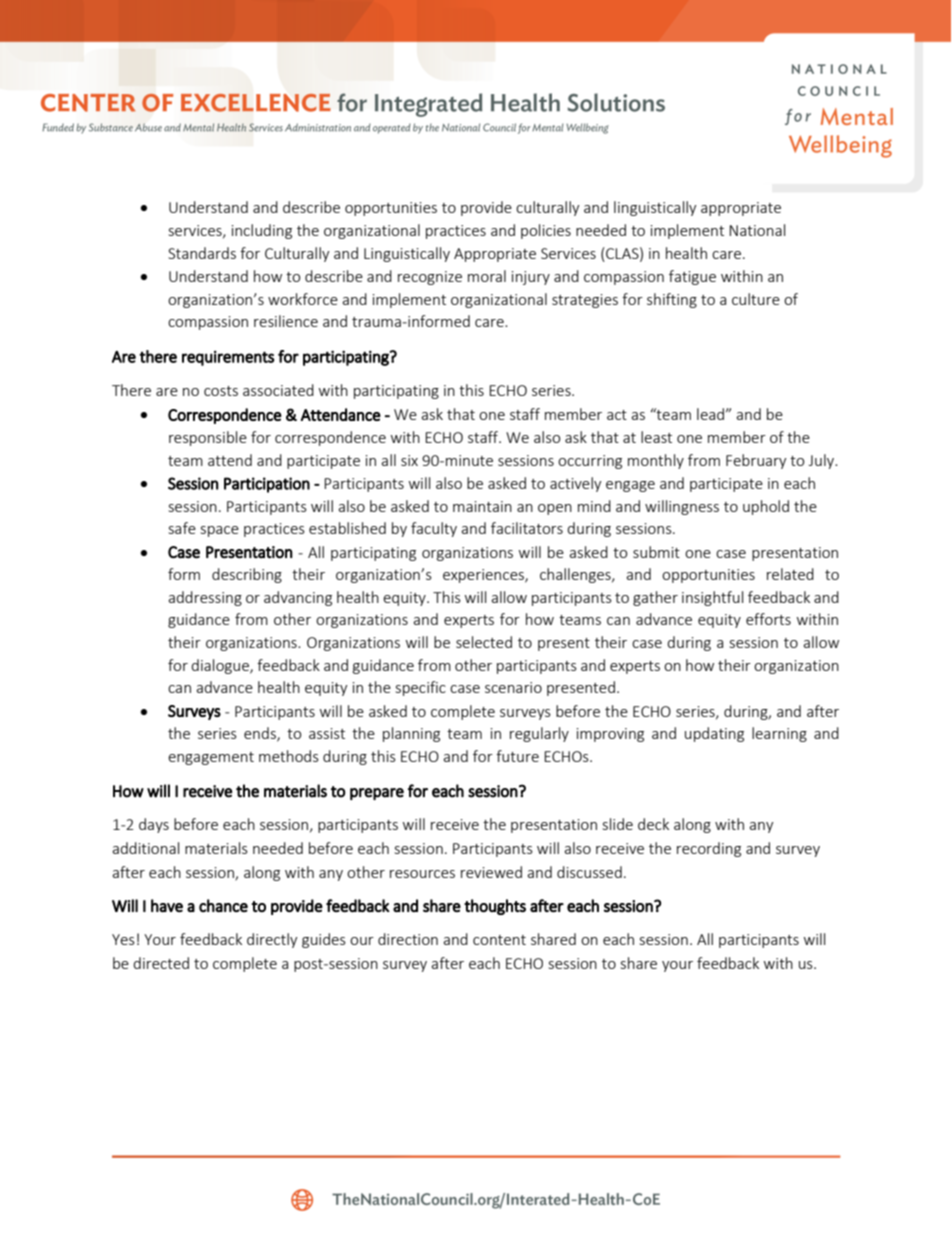 The image size is (952, 1233). What do you see at coordinates (484, 576) in the screenshot?
I see `experiences` at bounding box center [484, 576].
